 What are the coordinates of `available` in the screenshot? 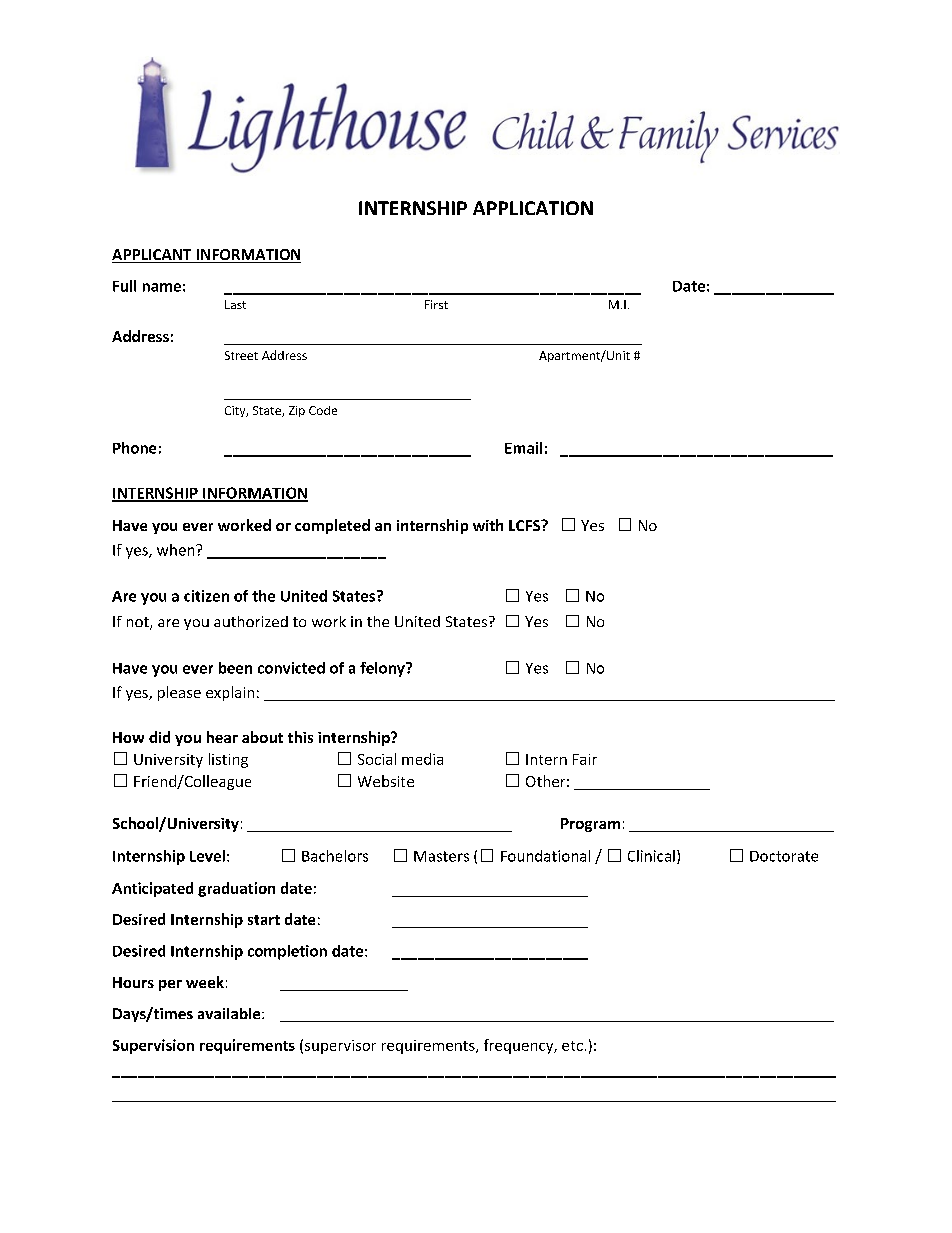 It's located at (230, 1013).
